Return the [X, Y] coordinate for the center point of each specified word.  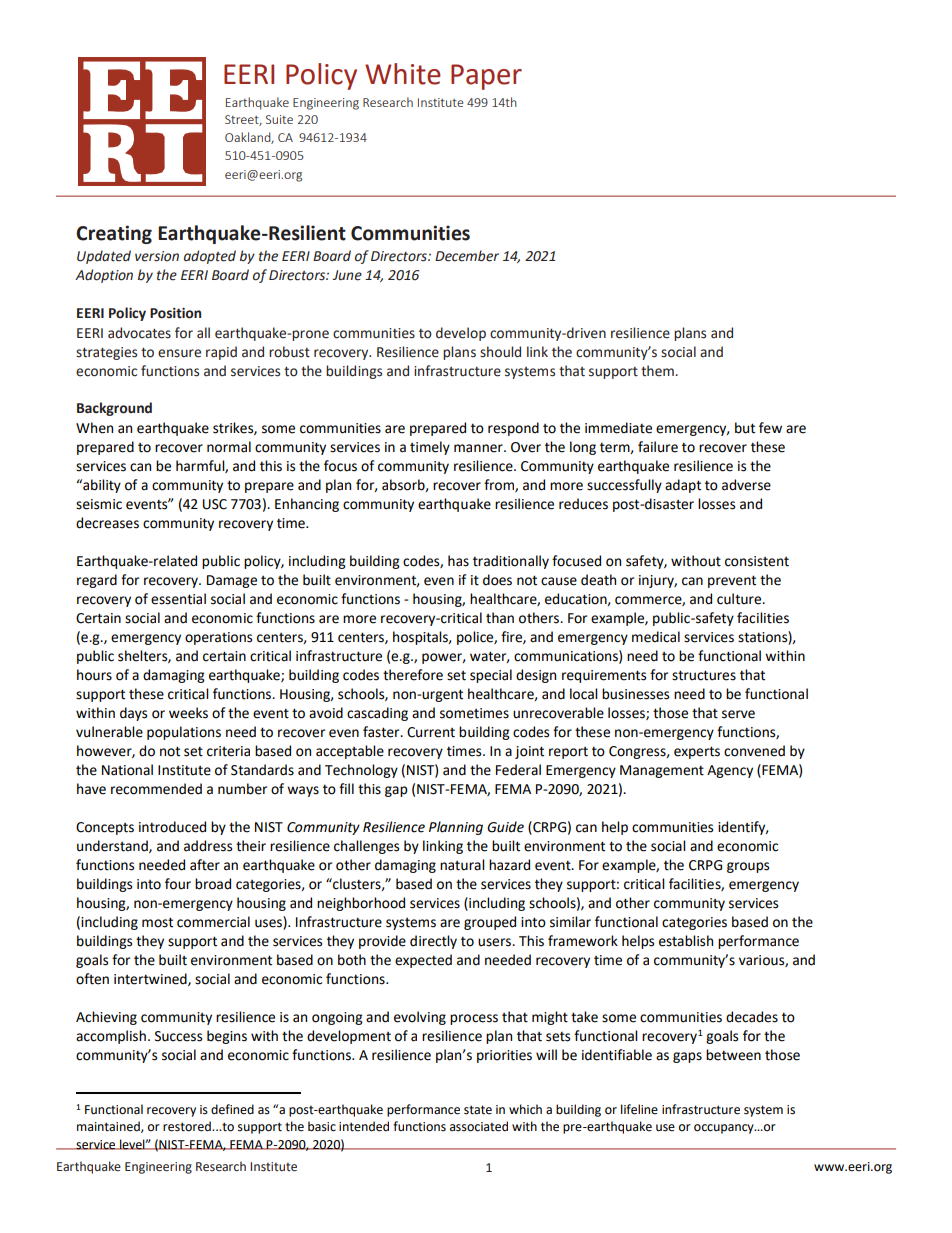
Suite [279, 119]
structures [704, 675]
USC [215, 504]
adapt [683, 486]
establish [686, 941]
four [178, 884]
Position [175, 313]
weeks [188, 713]
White [403, 74]
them [658, 371]
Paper [486, 77]
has [458, 561]
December [467, 256]
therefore [413, 675]
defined [232, 1109]
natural [462, 865]
